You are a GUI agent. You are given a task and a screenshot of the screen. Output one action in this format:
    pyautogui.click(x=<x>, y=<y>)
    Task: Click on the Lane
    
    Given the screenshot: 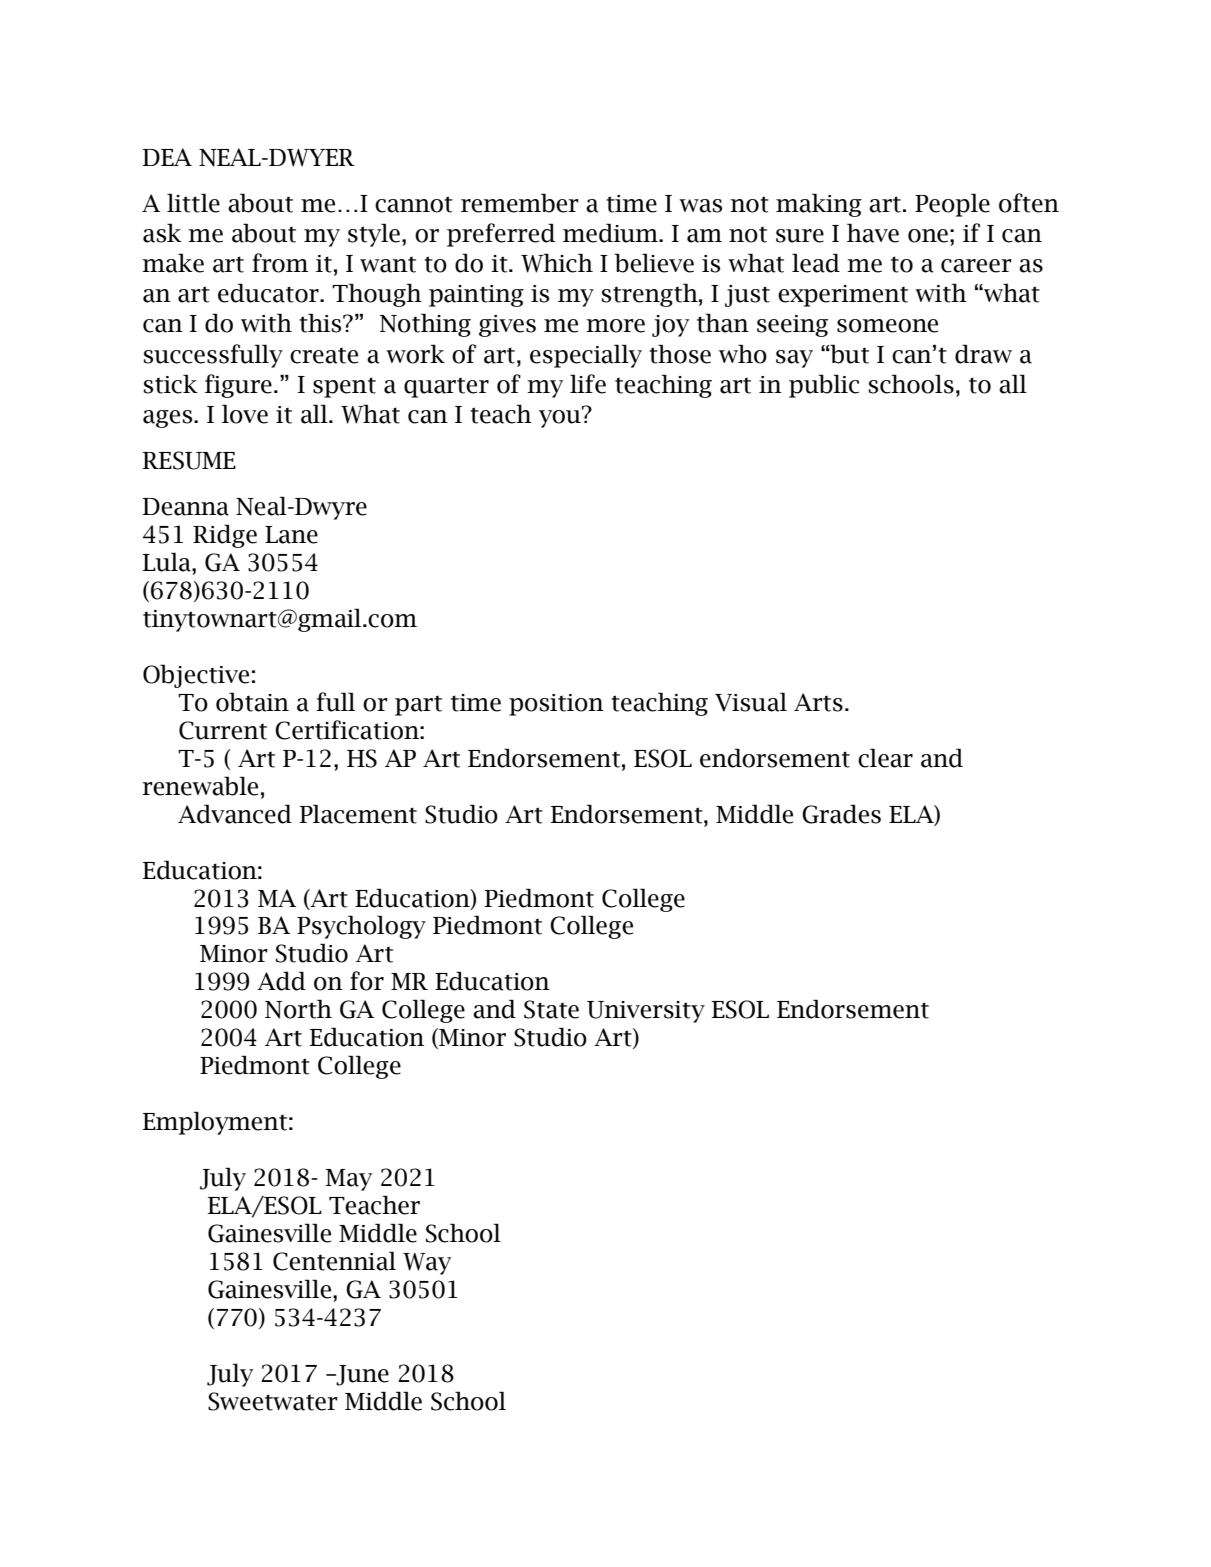 What is the action you would take?
    pyautogui.click(x=291, y=535)
